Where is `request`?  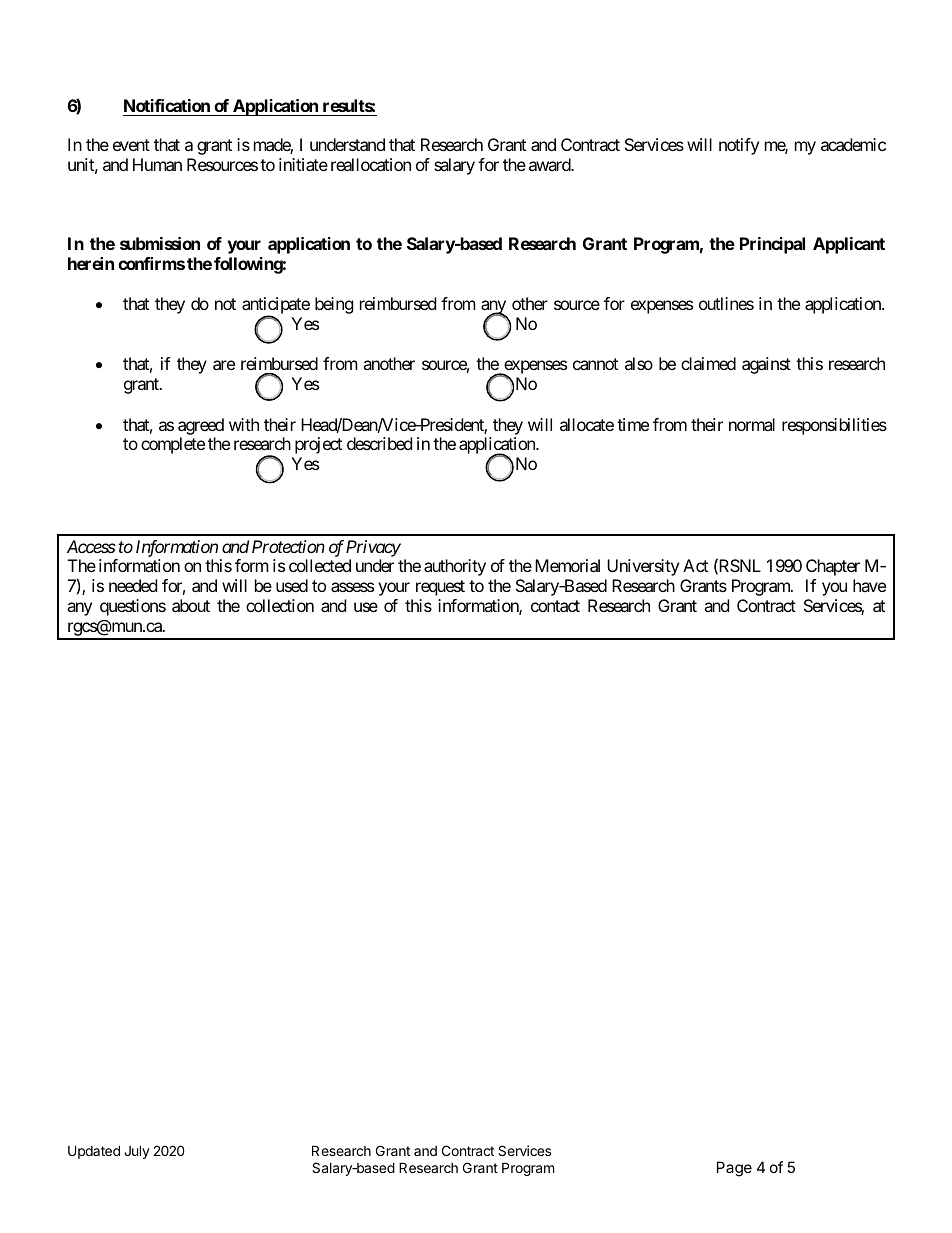 request is located at coordinates (440, 588).
